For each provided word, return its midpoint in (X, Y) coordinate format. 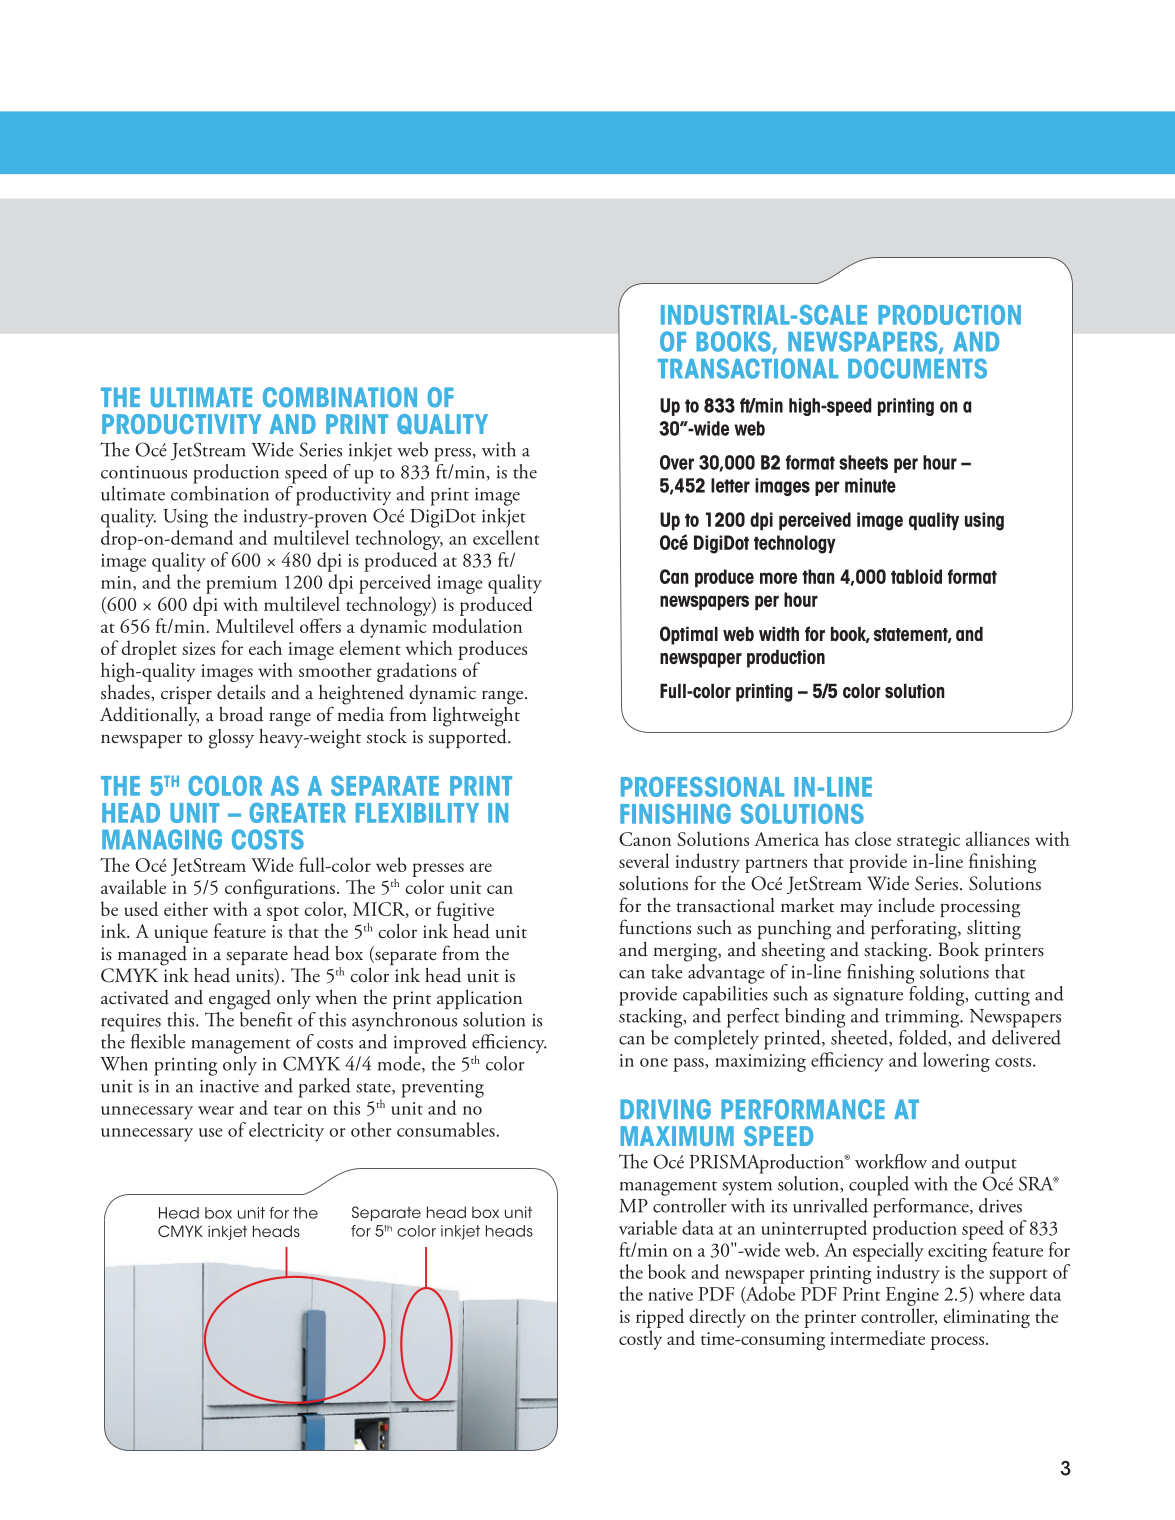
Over (677, 462)
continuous (144, 472)
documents (917, 368)
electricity (286, 1132)
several (644, 860)
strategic (928, 843)
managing (162, 839)
